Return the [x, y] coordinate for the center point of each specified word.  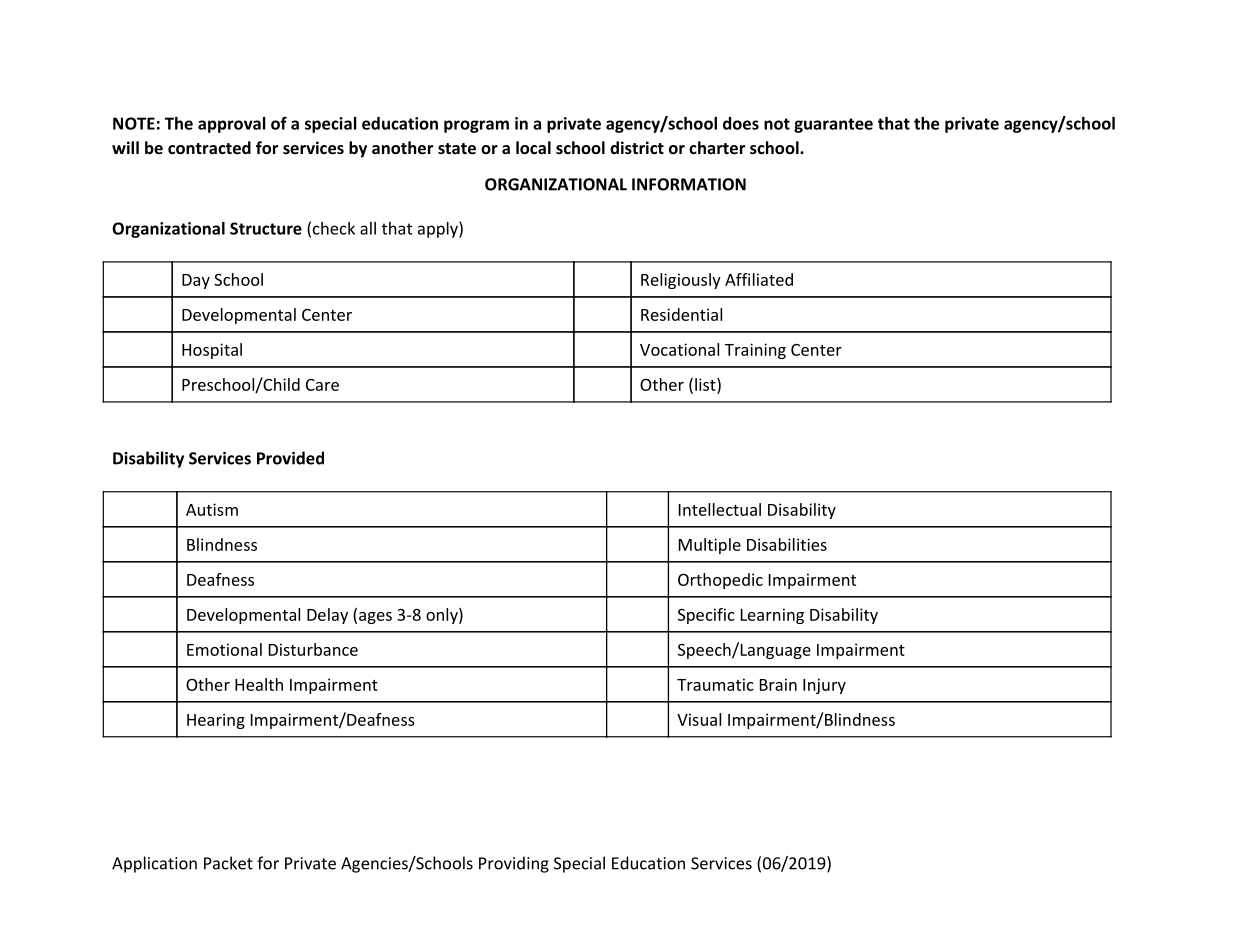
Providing [514, 864]
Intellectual [720, 509]
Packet [228, 863]
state [457, 148]
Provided [290, 458]
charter [717, 147]
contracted [209, 147]
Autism [212, 509]
